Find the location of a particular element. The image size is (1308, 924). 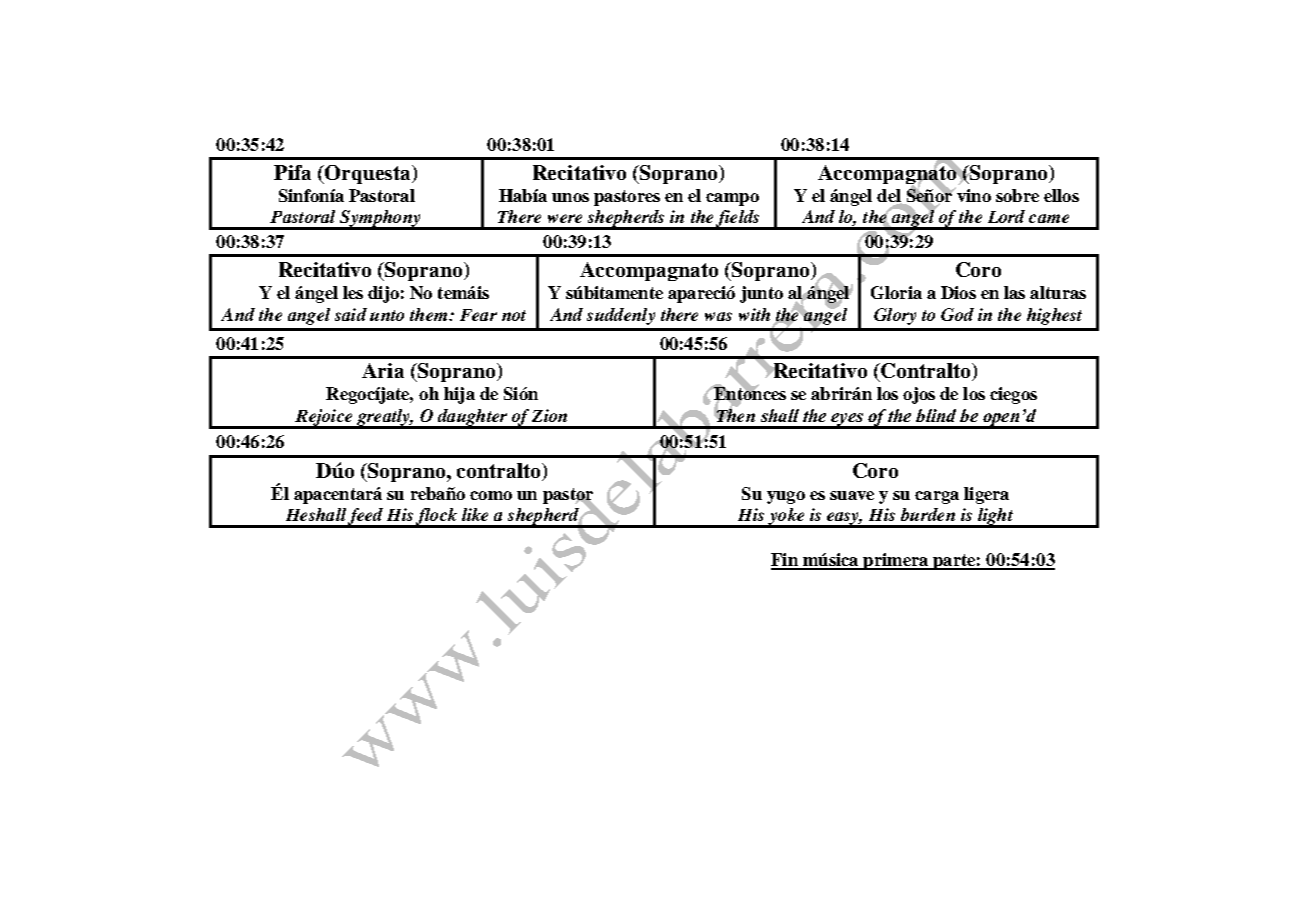

vino is located at coordinates (973, 194).
